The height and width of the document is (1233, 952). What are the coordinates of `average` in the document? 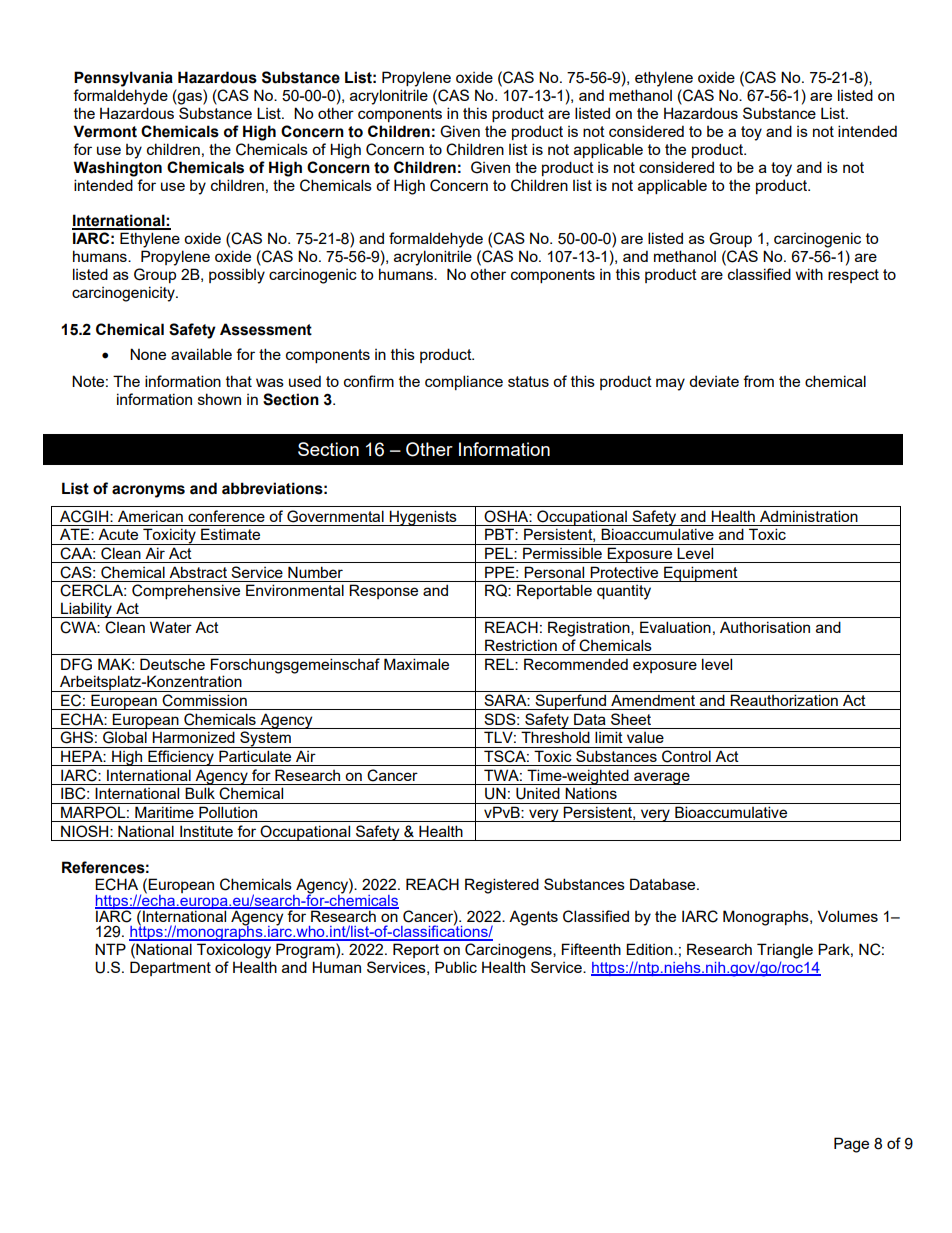 It's located at (662, 778).
